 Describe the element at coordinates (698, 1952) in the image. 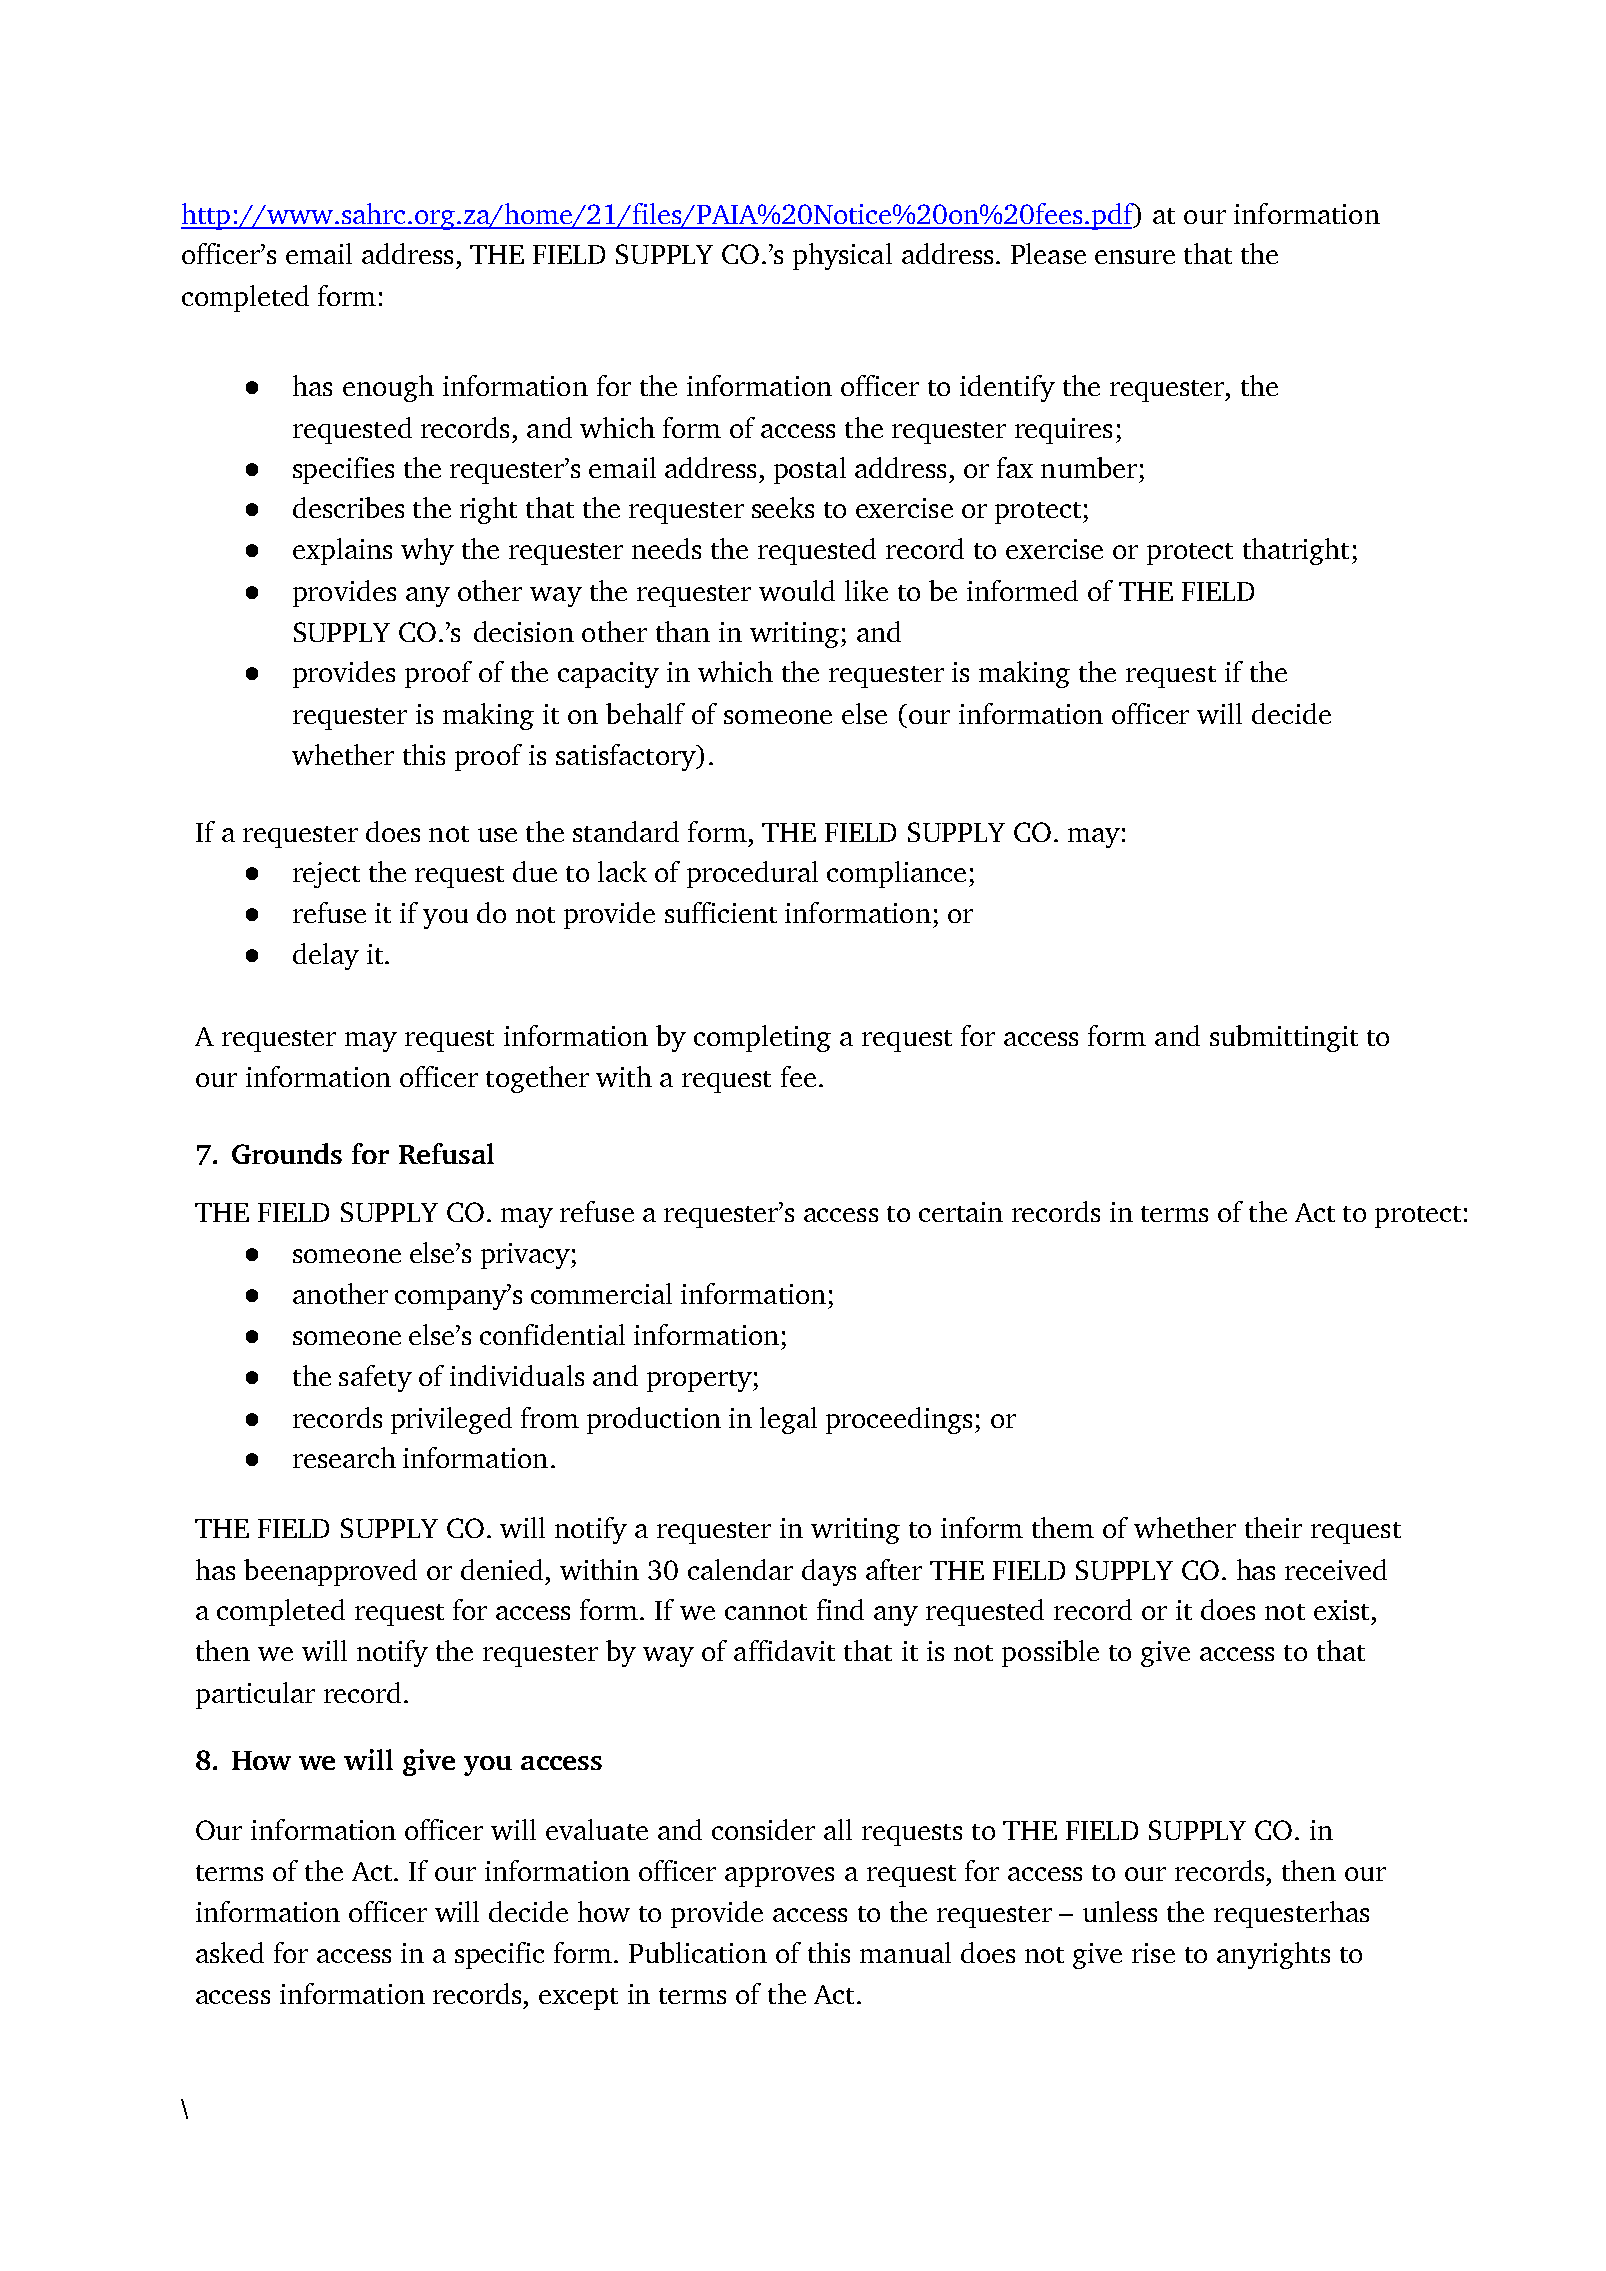

I see `Publication` at that location.
